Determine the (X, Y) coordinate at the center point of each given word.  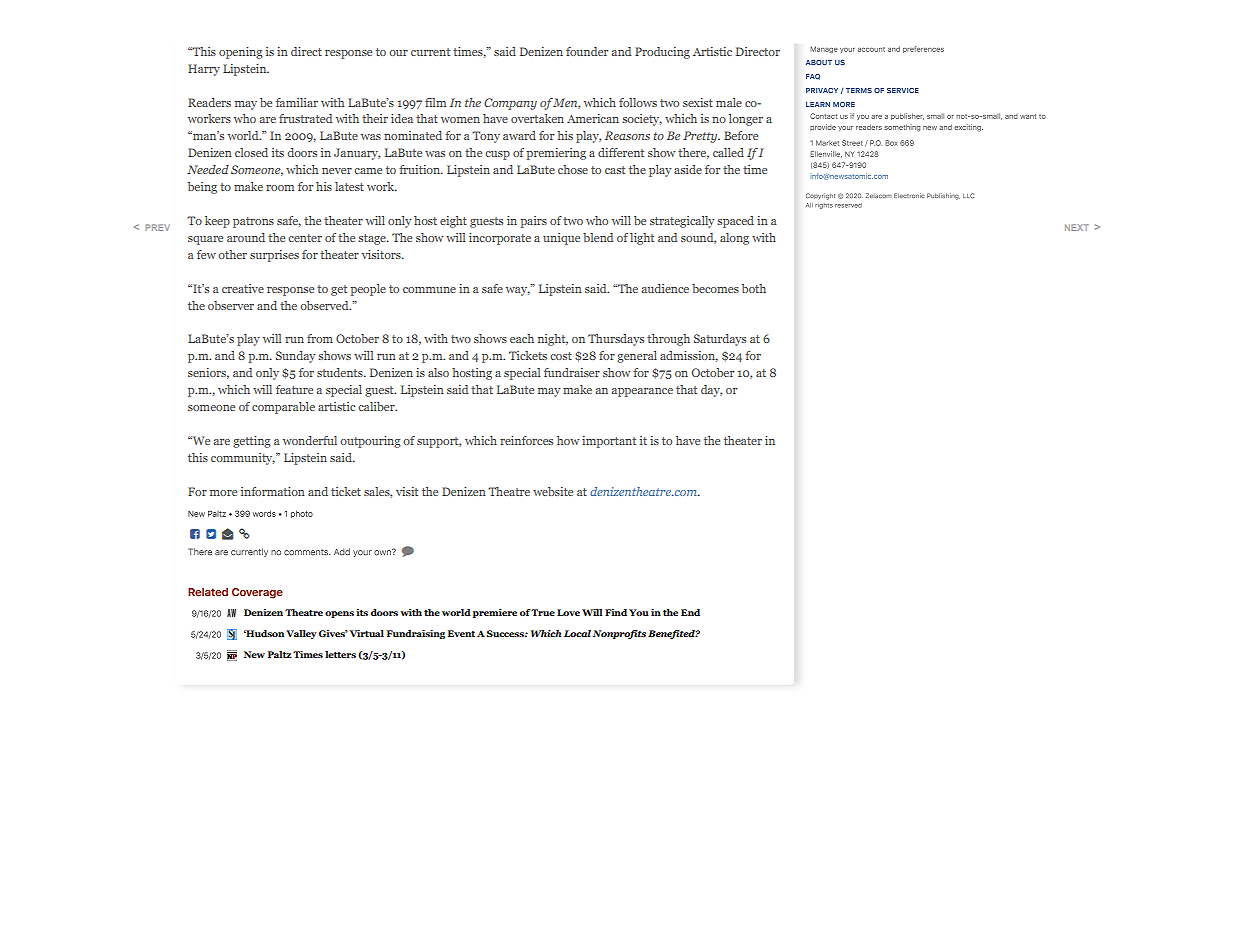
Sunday (296, 357)
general (637, 357)
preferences (923, 49)
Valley (301, 634)
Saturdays (720, 340)
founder (587, 51)
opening (241, 53)
